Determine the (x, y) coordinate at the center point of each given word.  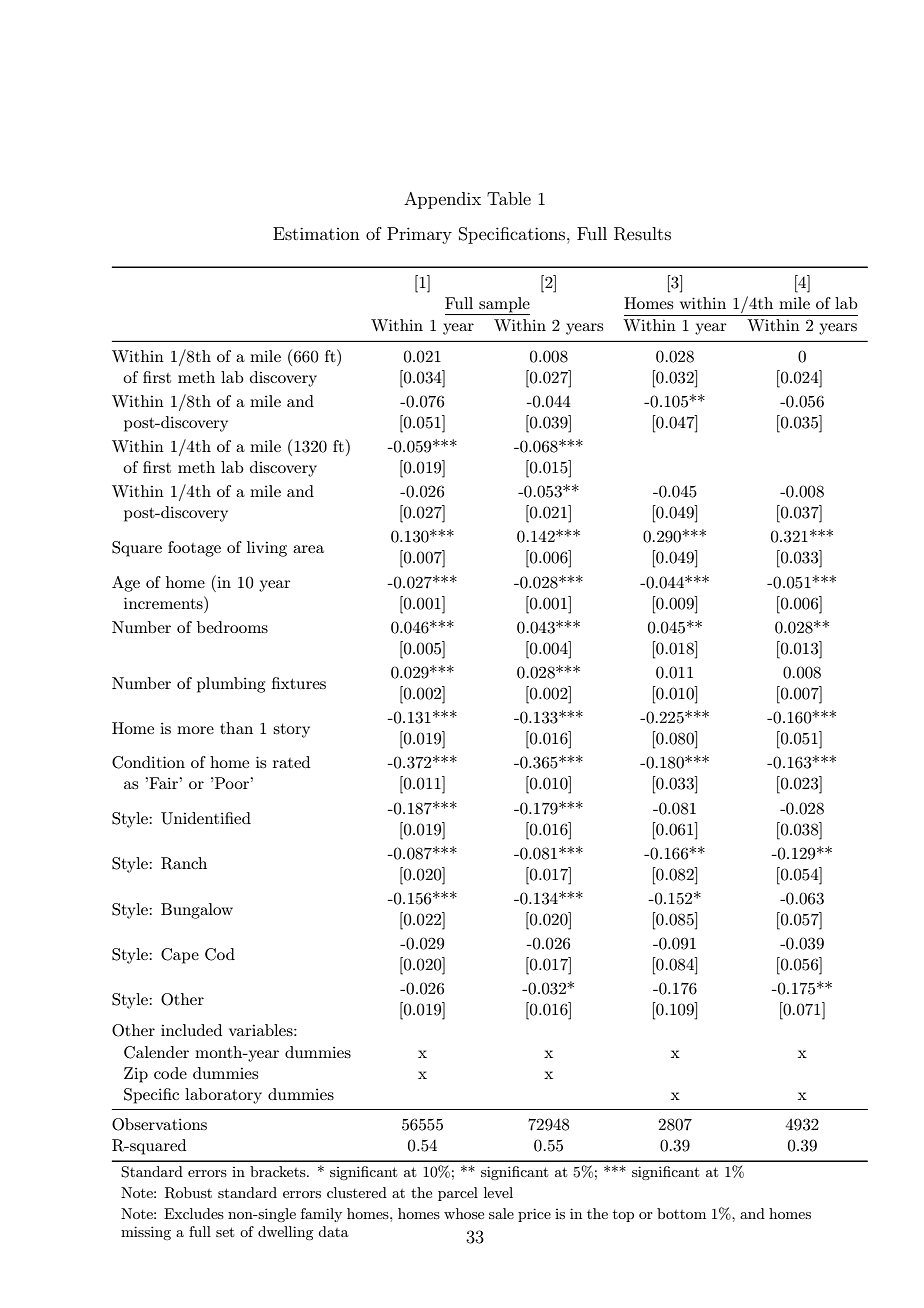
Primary (419, 235)
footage (194, 549)
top (623, 1216)
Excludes (194, 1213)
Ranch (184, 863)
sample (503, 306)
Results (642, 234)
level (498, 1192)
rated (291, 762)
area (308, 549)
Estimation (316, 233)
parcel (458, 1194)
